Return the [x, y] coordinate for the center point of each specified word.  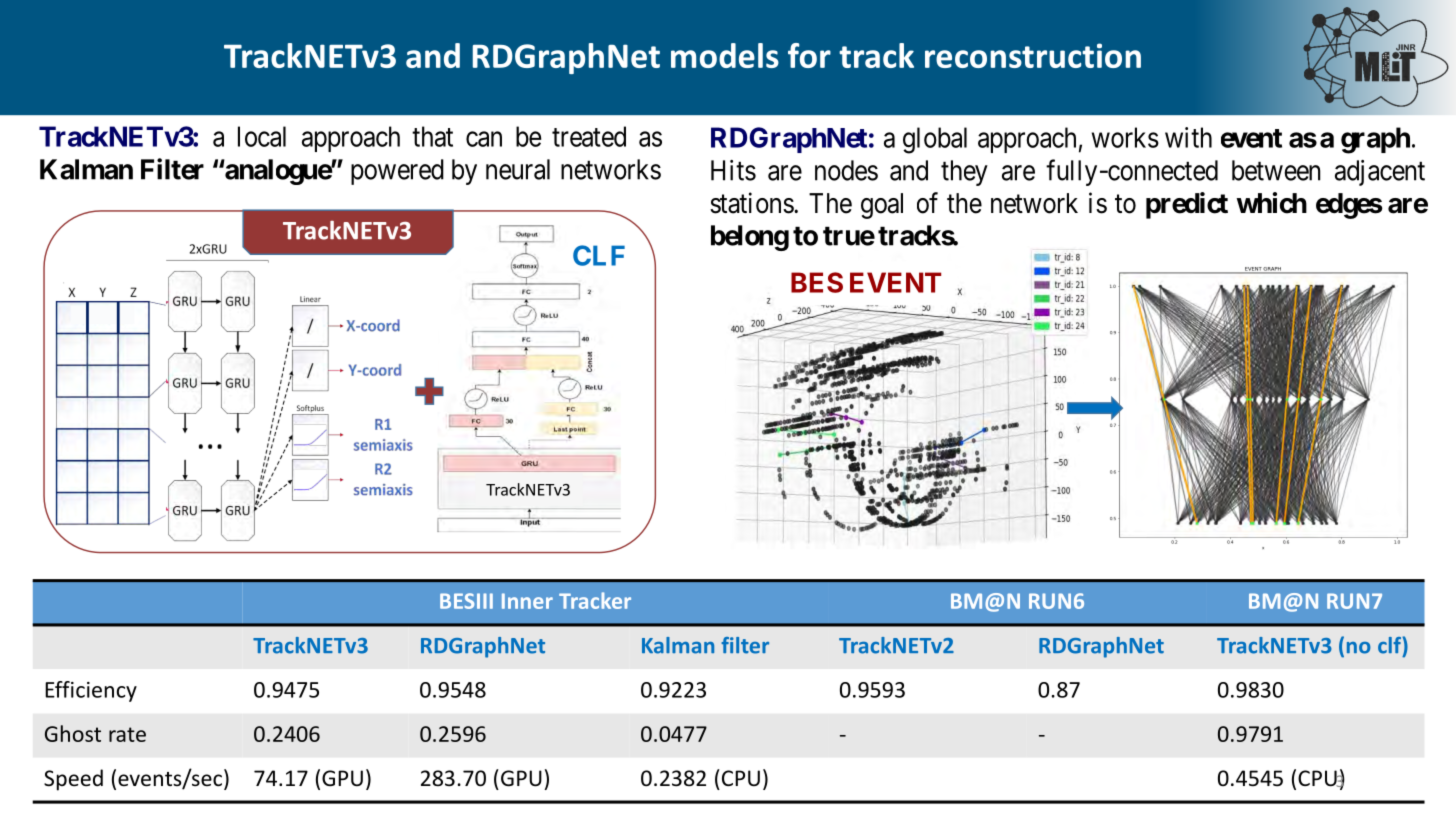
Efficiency [91, 691]
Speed [73, 780]
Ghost [73, 733]
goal [882, 206]
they [964, 173]
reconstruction [1033, 55]
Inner [527, 601]
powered [397, 172]
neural [518, 169]
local [262, 136]
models [725, 55]
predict [1187, 205]
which [1272, 203]
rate [127, 734]
